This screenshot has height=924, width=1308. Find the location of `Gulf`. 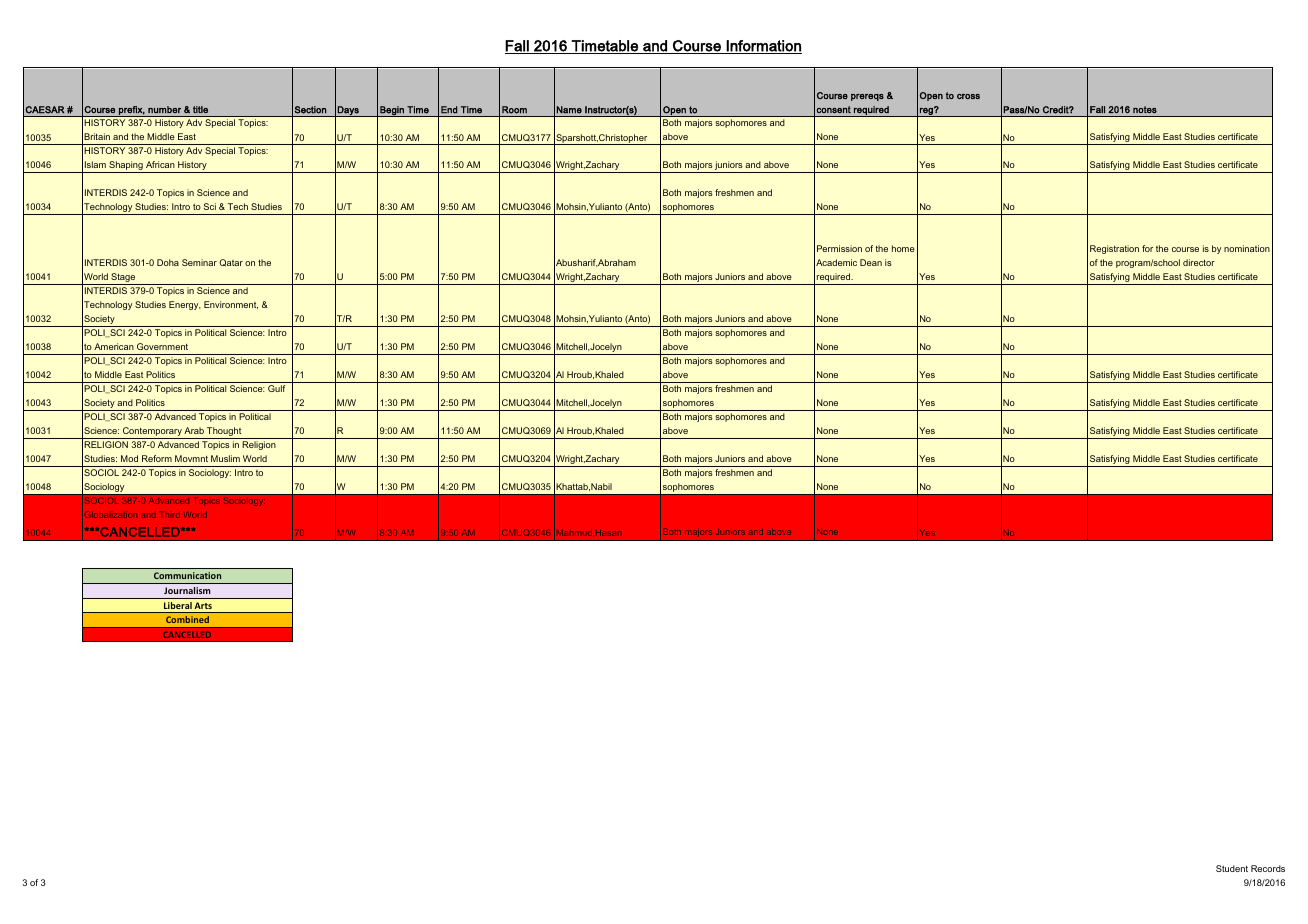

Gulf is located at coordinates (277, 388).
